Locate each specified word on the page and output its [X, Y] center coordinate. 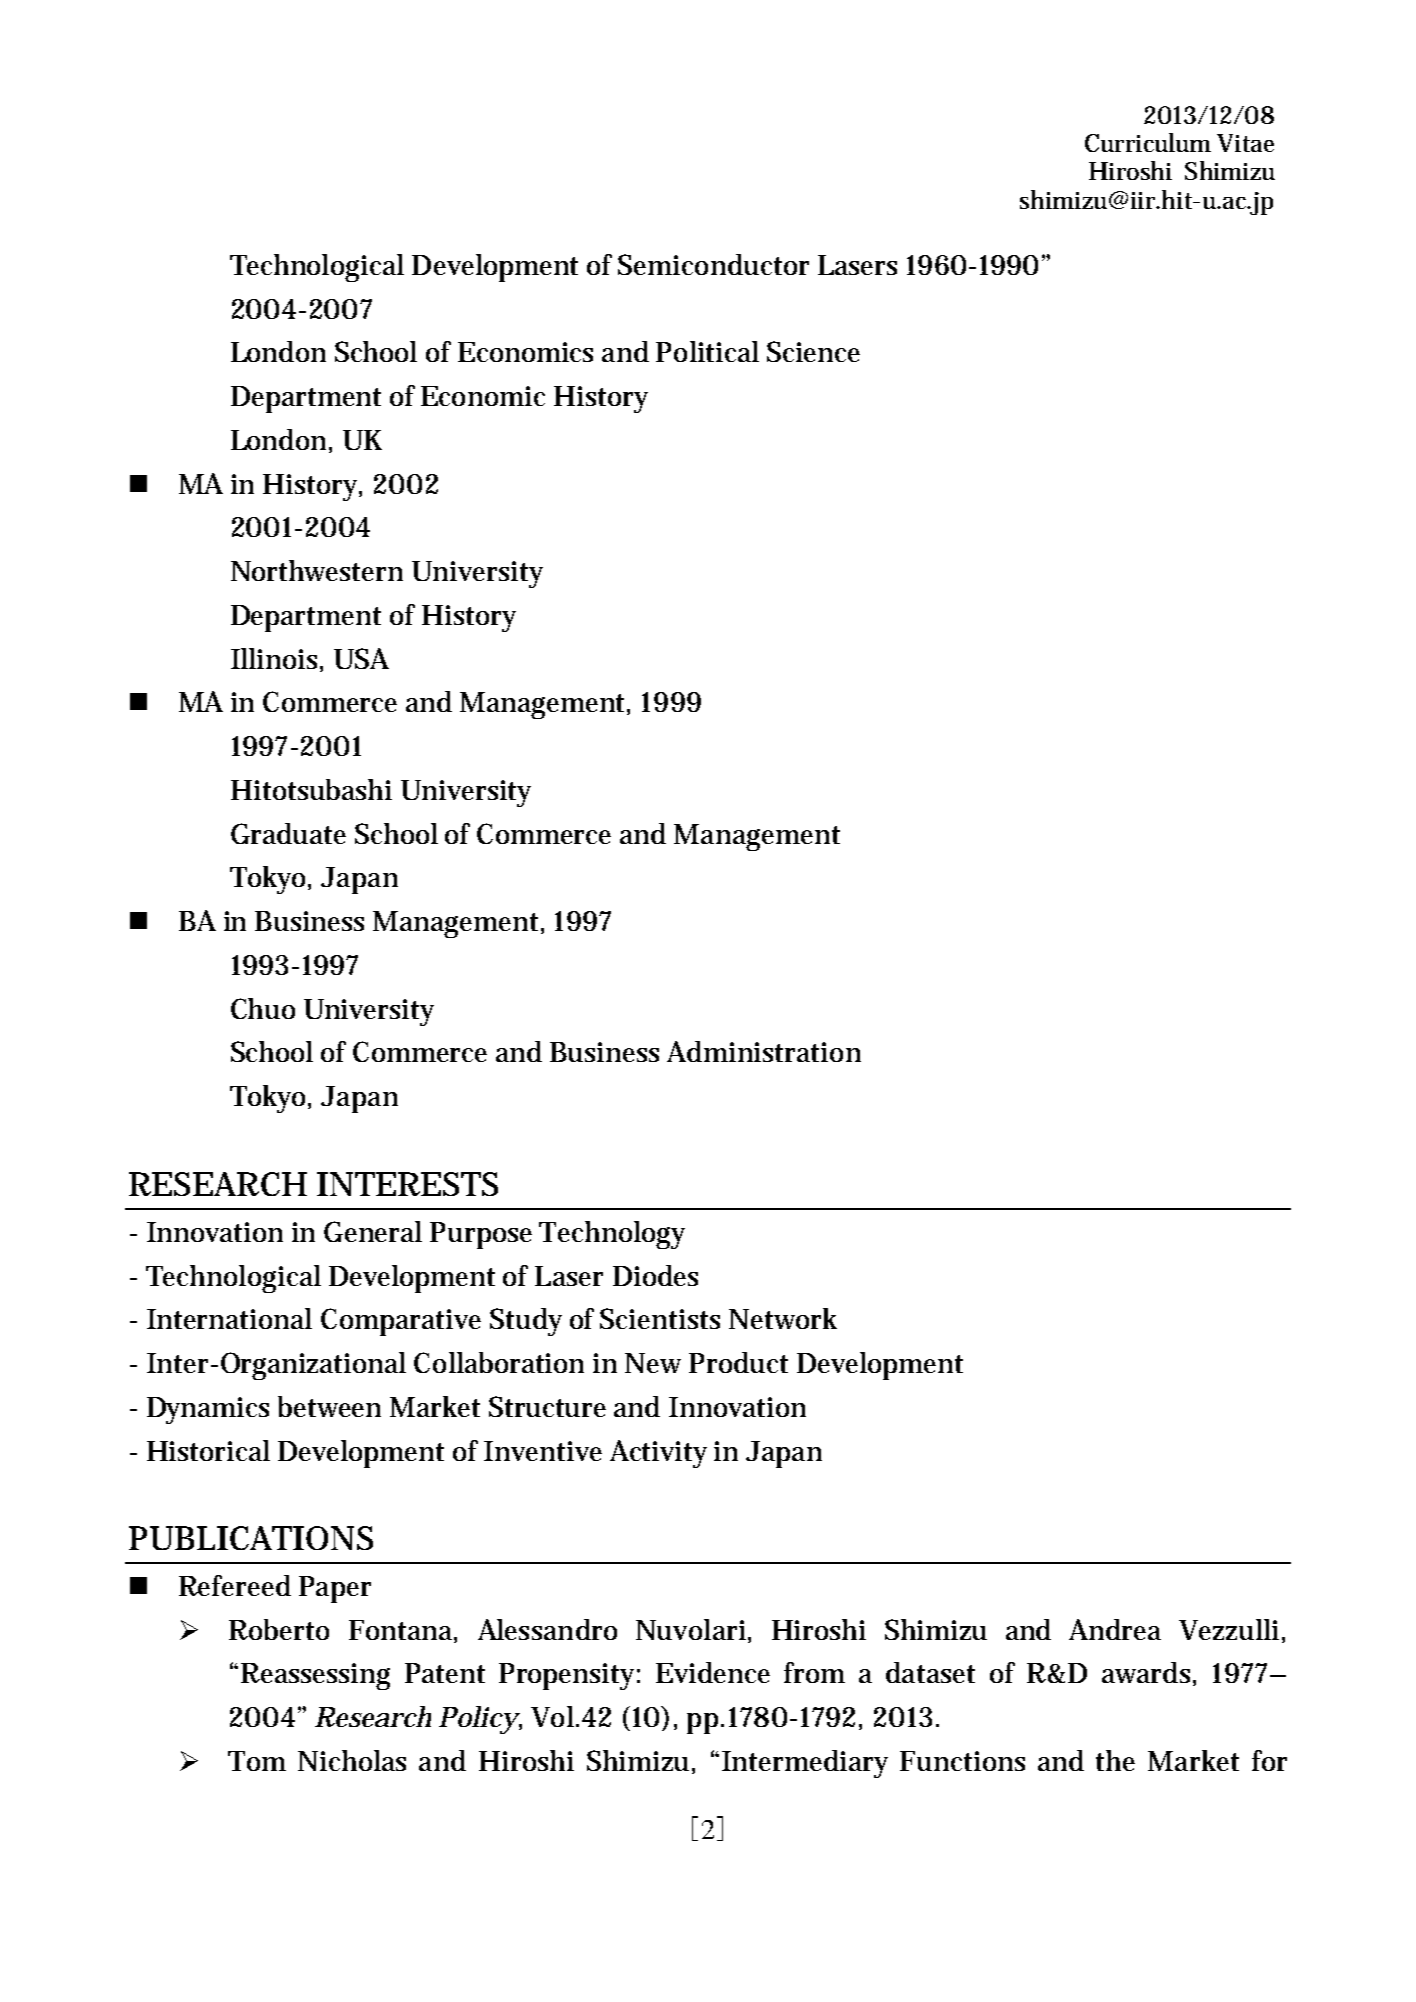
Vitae [1245, 143]
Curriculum [1148, 142]
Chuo [263, 1008]
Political [707, 351]
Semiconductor [713, 264]
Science [813, 351]
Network [783, 1318]
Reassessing [315, 1676]
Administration [764, 1051]
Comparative [401, 1322]
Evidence [713, 1672]
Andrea [1115, 1629]
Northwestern [317, 570]
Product [738, 1362]
